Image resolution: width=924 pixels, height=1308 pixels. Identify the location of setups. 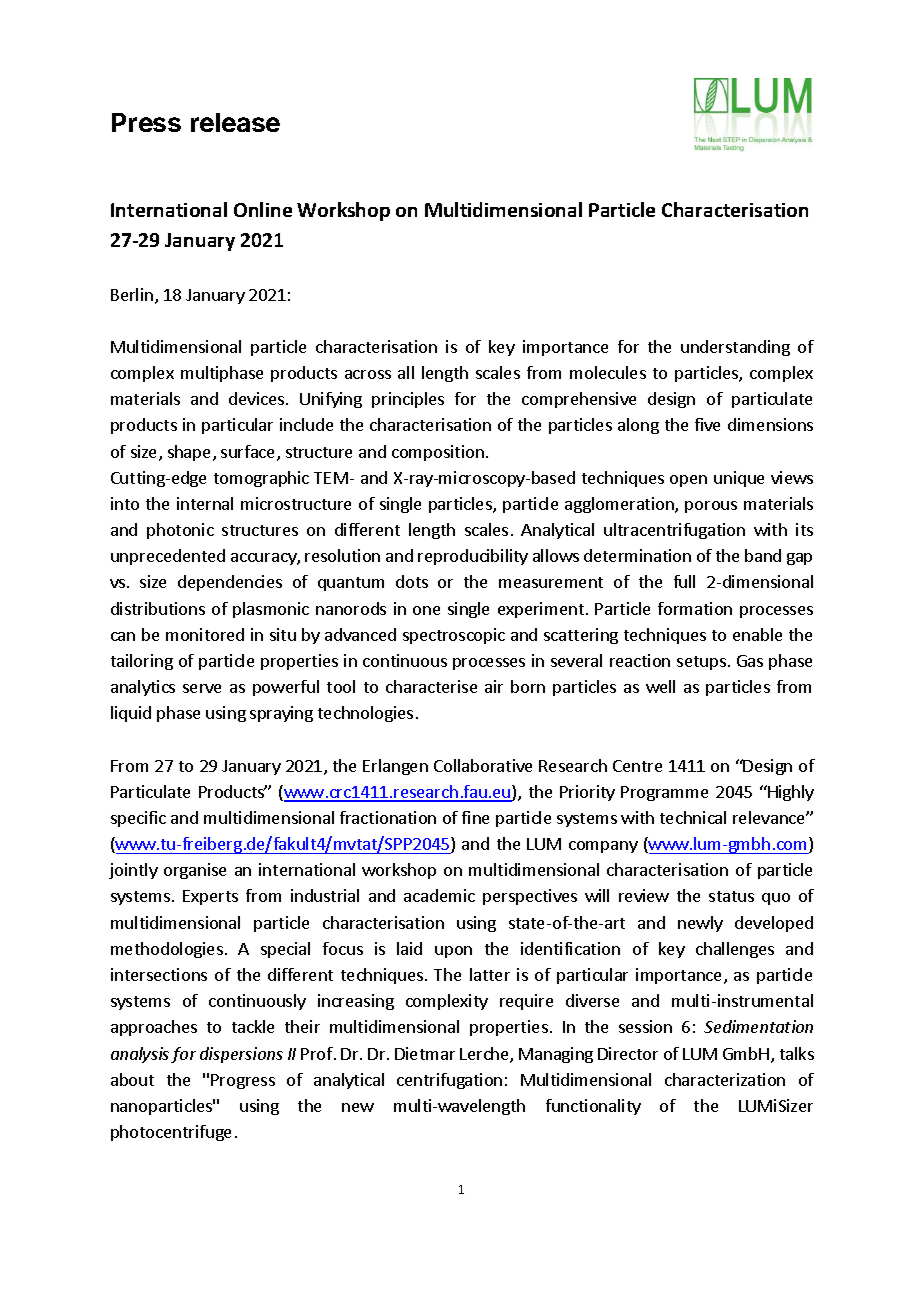
(701, 663).
